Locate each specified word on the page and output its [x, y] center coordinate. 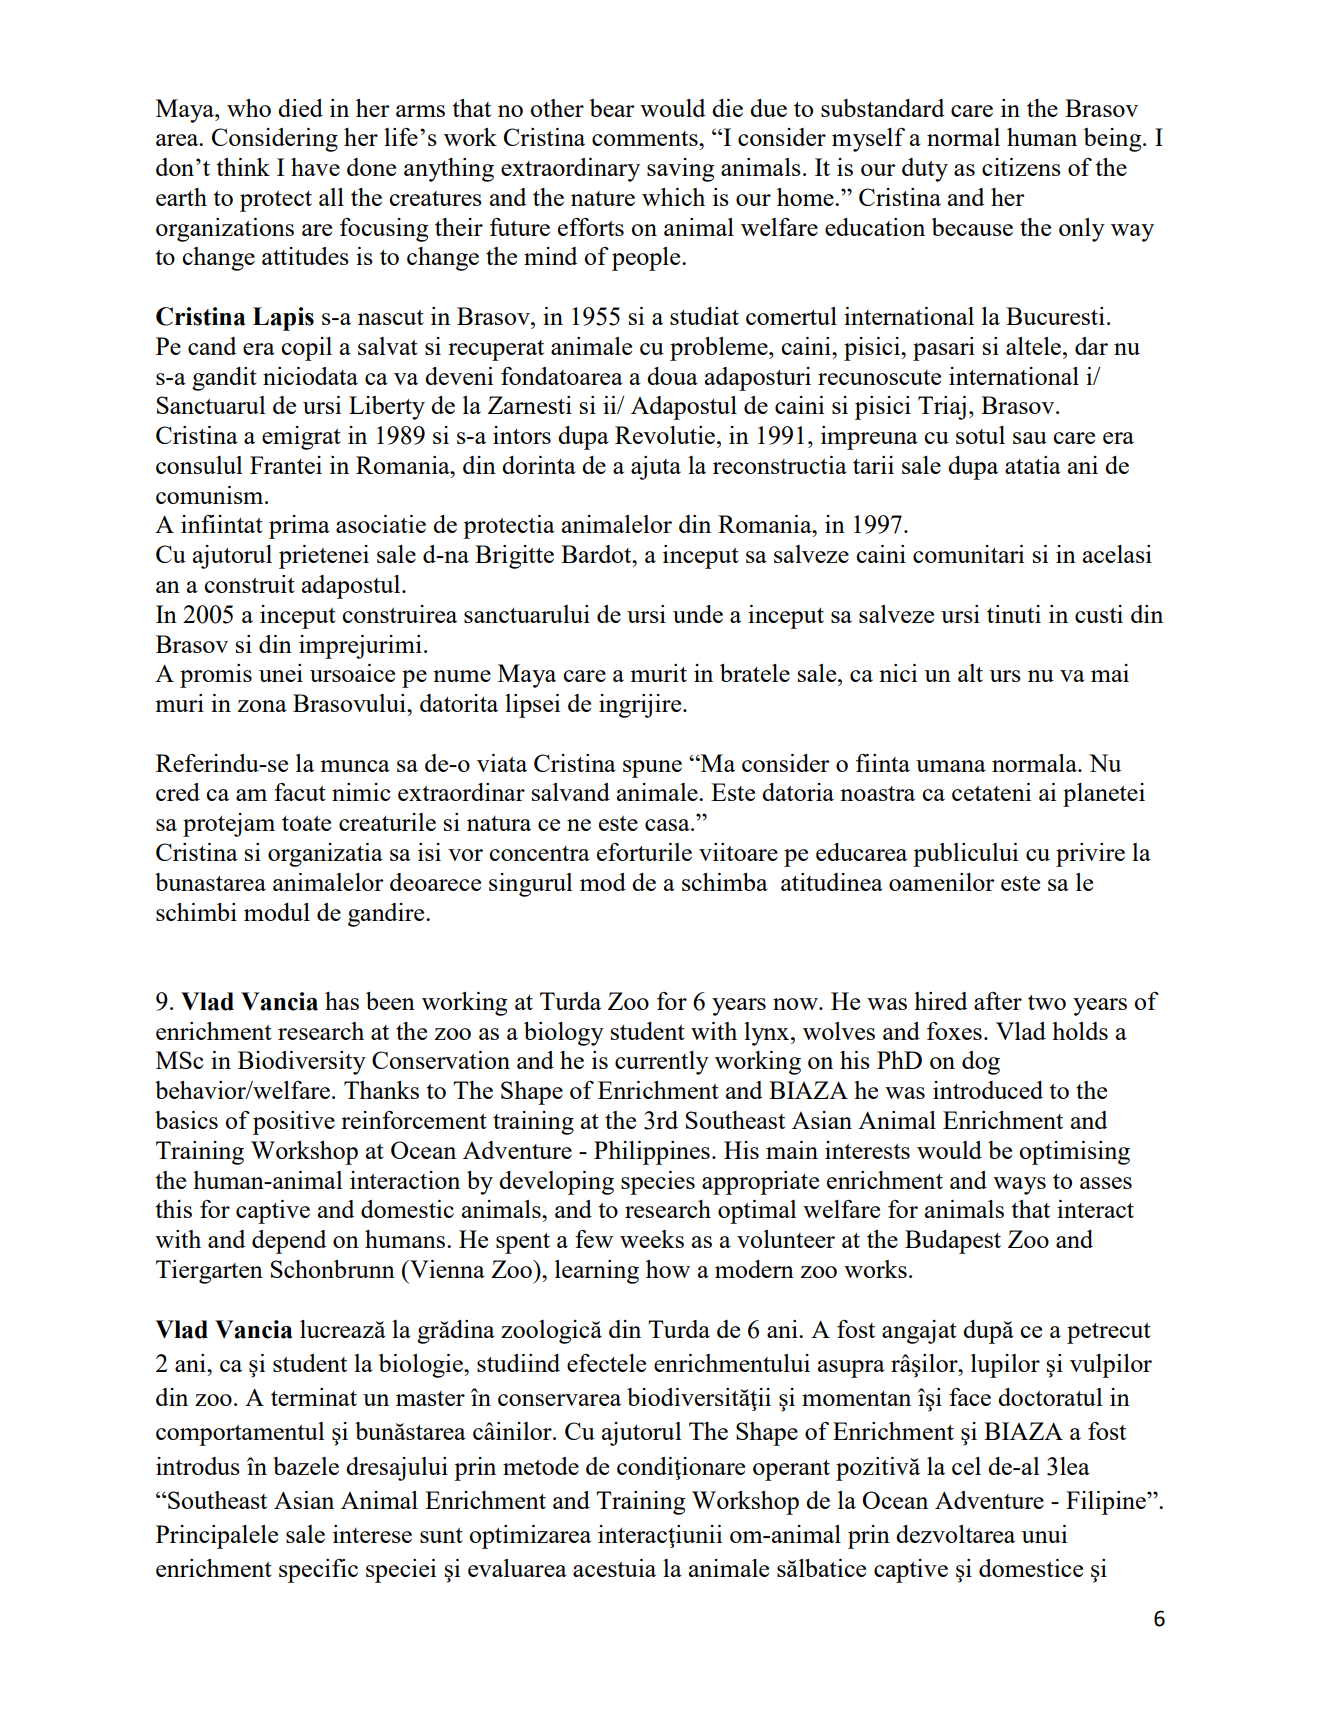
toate [306, 823]
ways [1019, 1186]
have [315, 167]
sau [1030, 438]
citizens [1021, 167]
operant [791, 1470]
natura [499, 823]
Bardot [597, 554]
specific [318, 1571]
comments [646, 138]
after [998, 1001]
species [658, 1183]
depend [289, 1242]
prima [299, 527]
